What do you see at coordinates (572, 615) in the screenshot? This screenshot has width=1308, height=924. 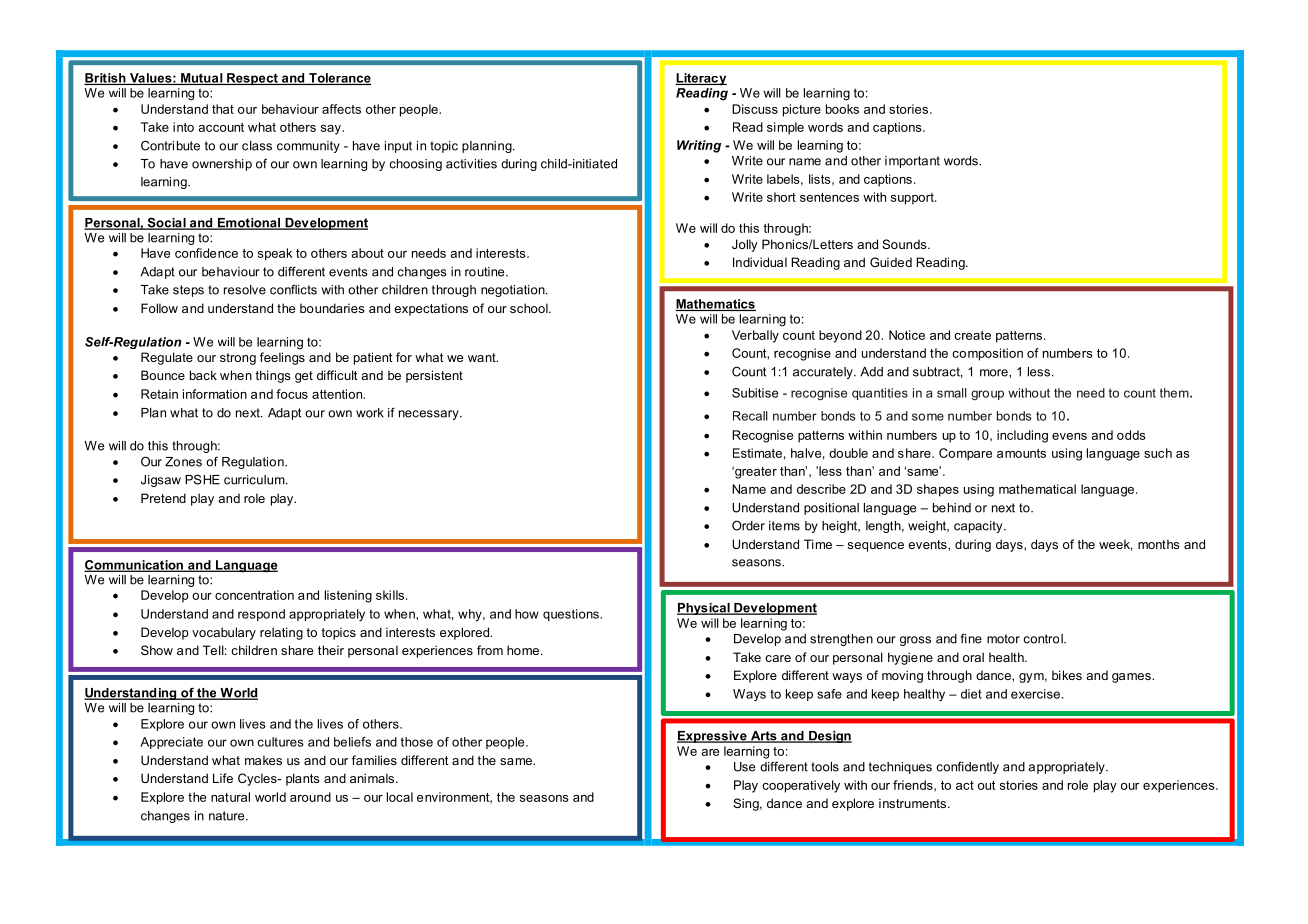 I see `questions` at bounding box center [572, 615].
